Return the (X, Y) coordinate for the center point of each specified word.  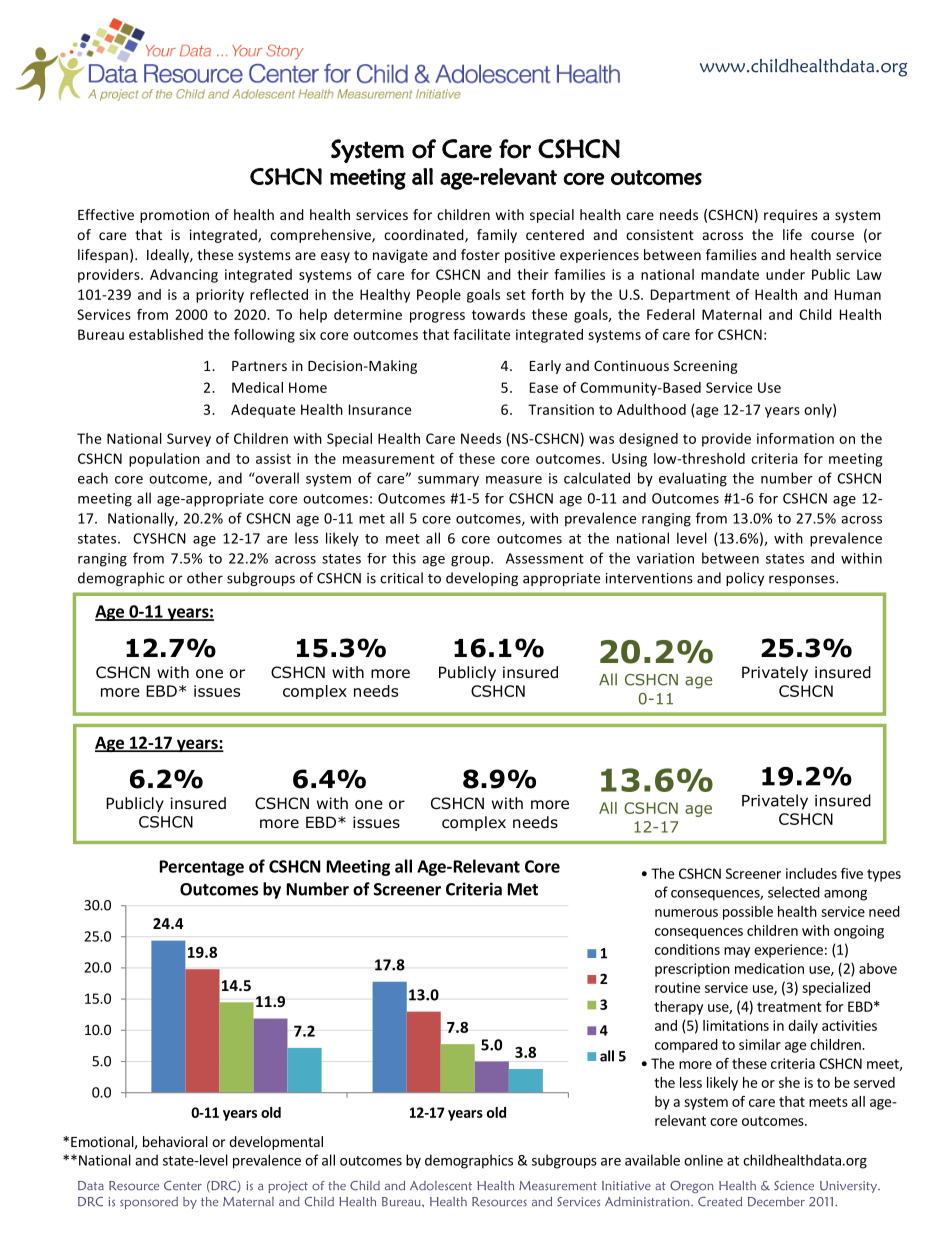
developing (482, 579)
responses (803, 580)
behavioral (175, 1141)
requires (791, 216)
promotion (174, 216)
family (497, 236)
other (205, 578)
